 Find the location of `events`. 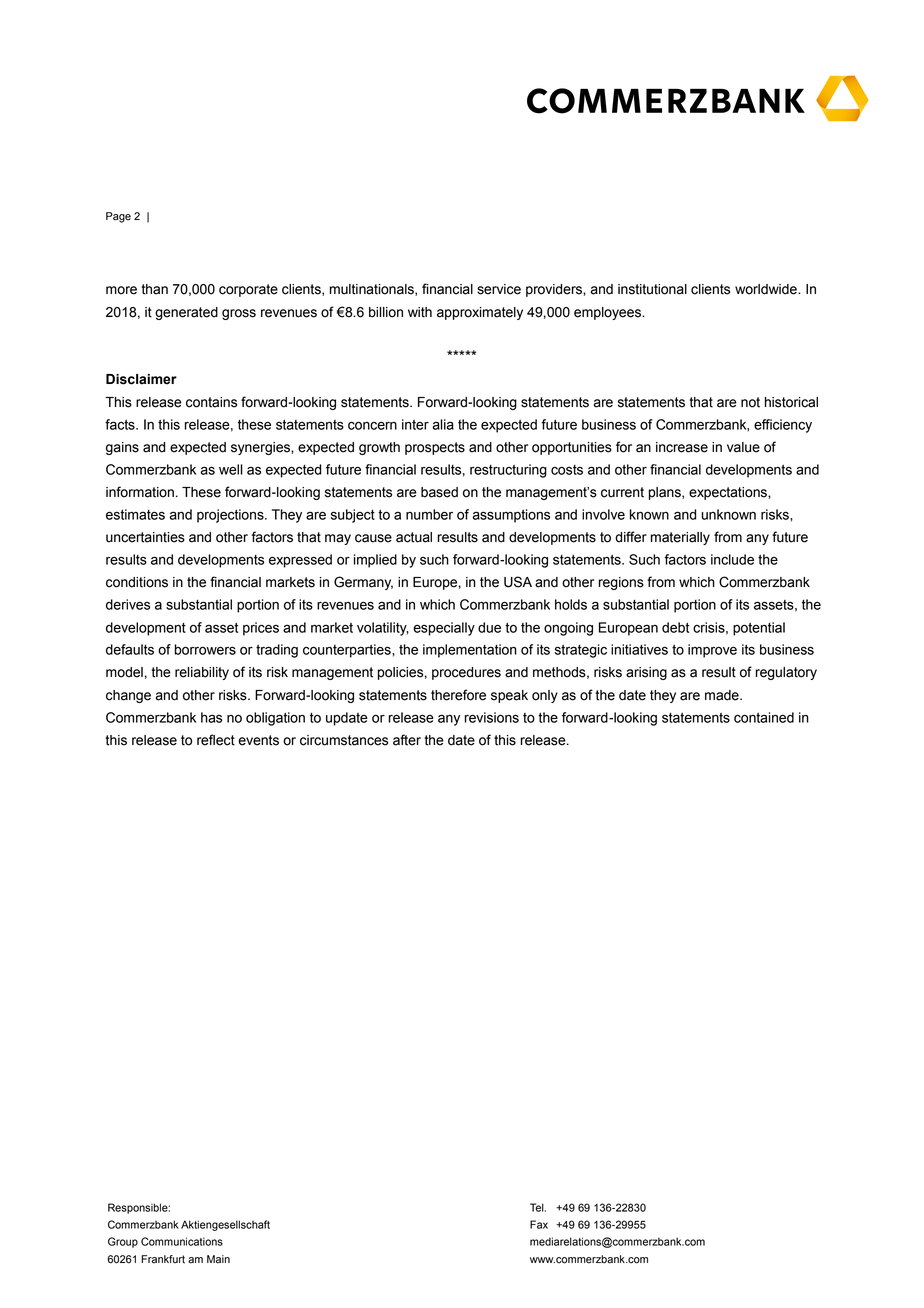

events is located at coordinates (258, 740).
